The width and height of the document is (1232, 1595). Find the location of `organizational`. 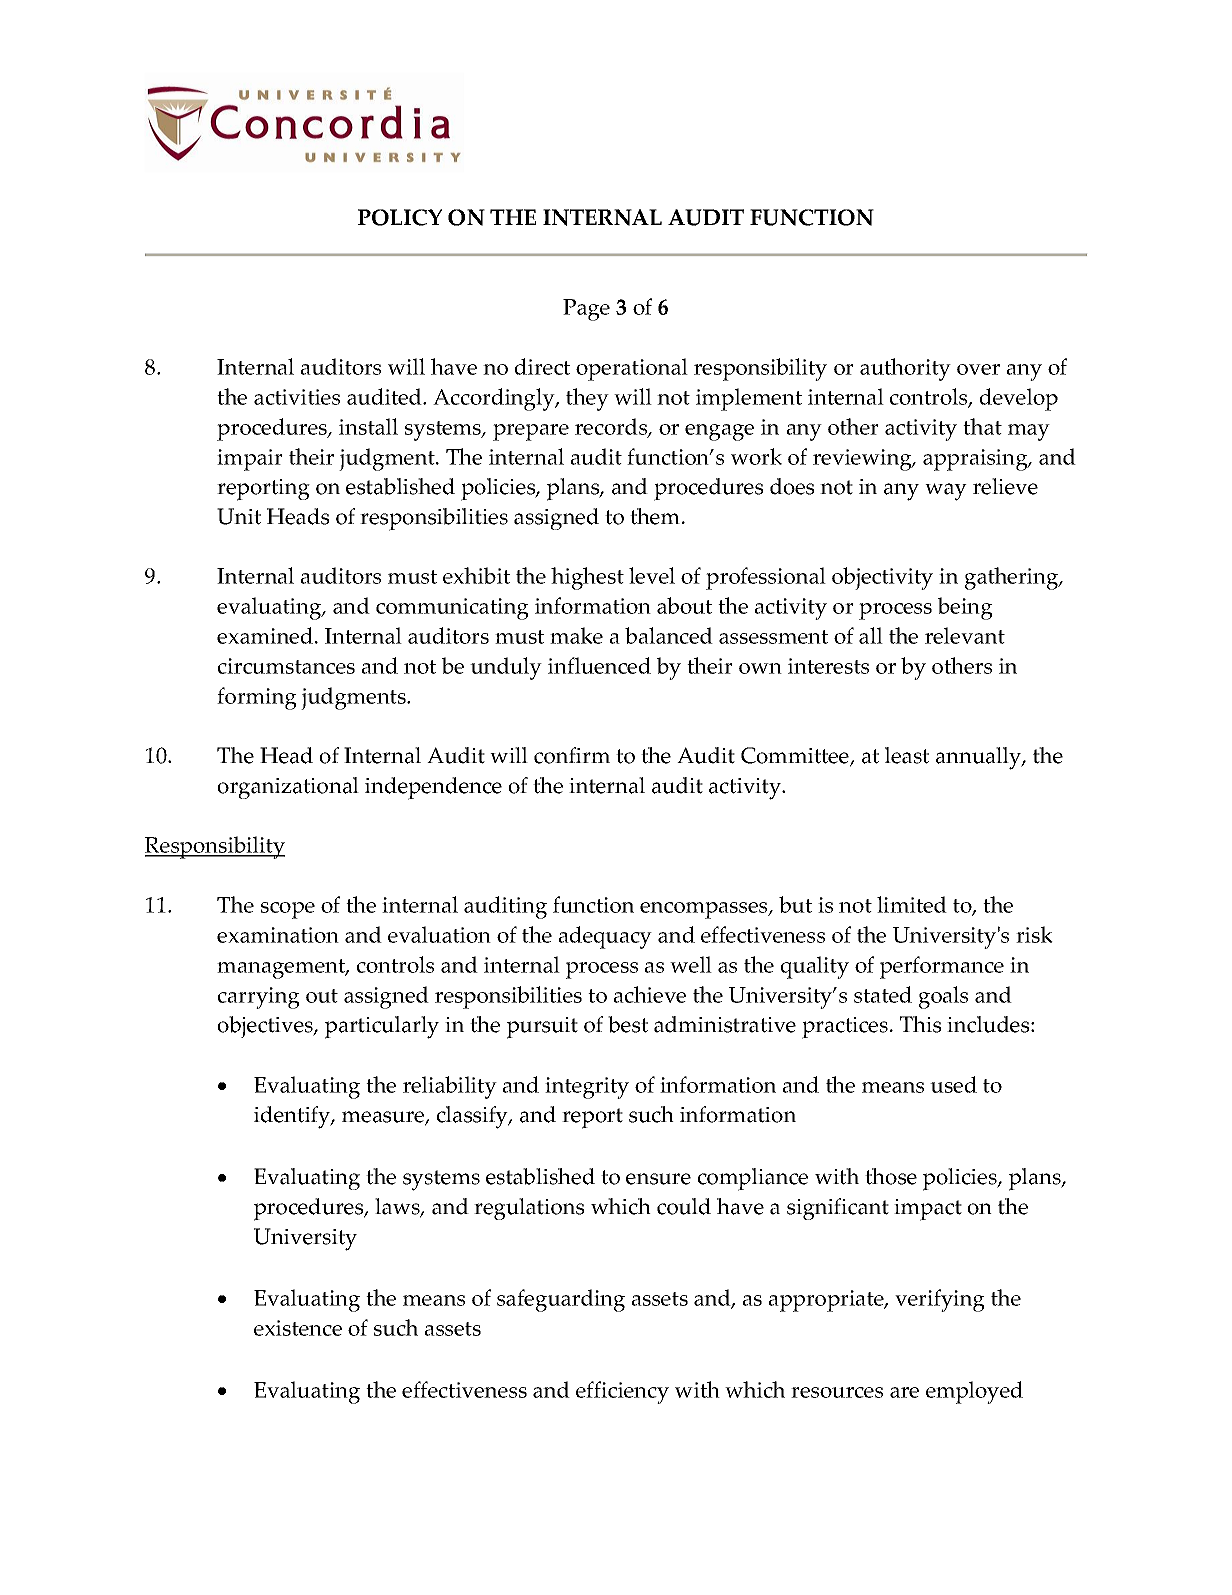

organizational is located at coordinates (288, 788).
